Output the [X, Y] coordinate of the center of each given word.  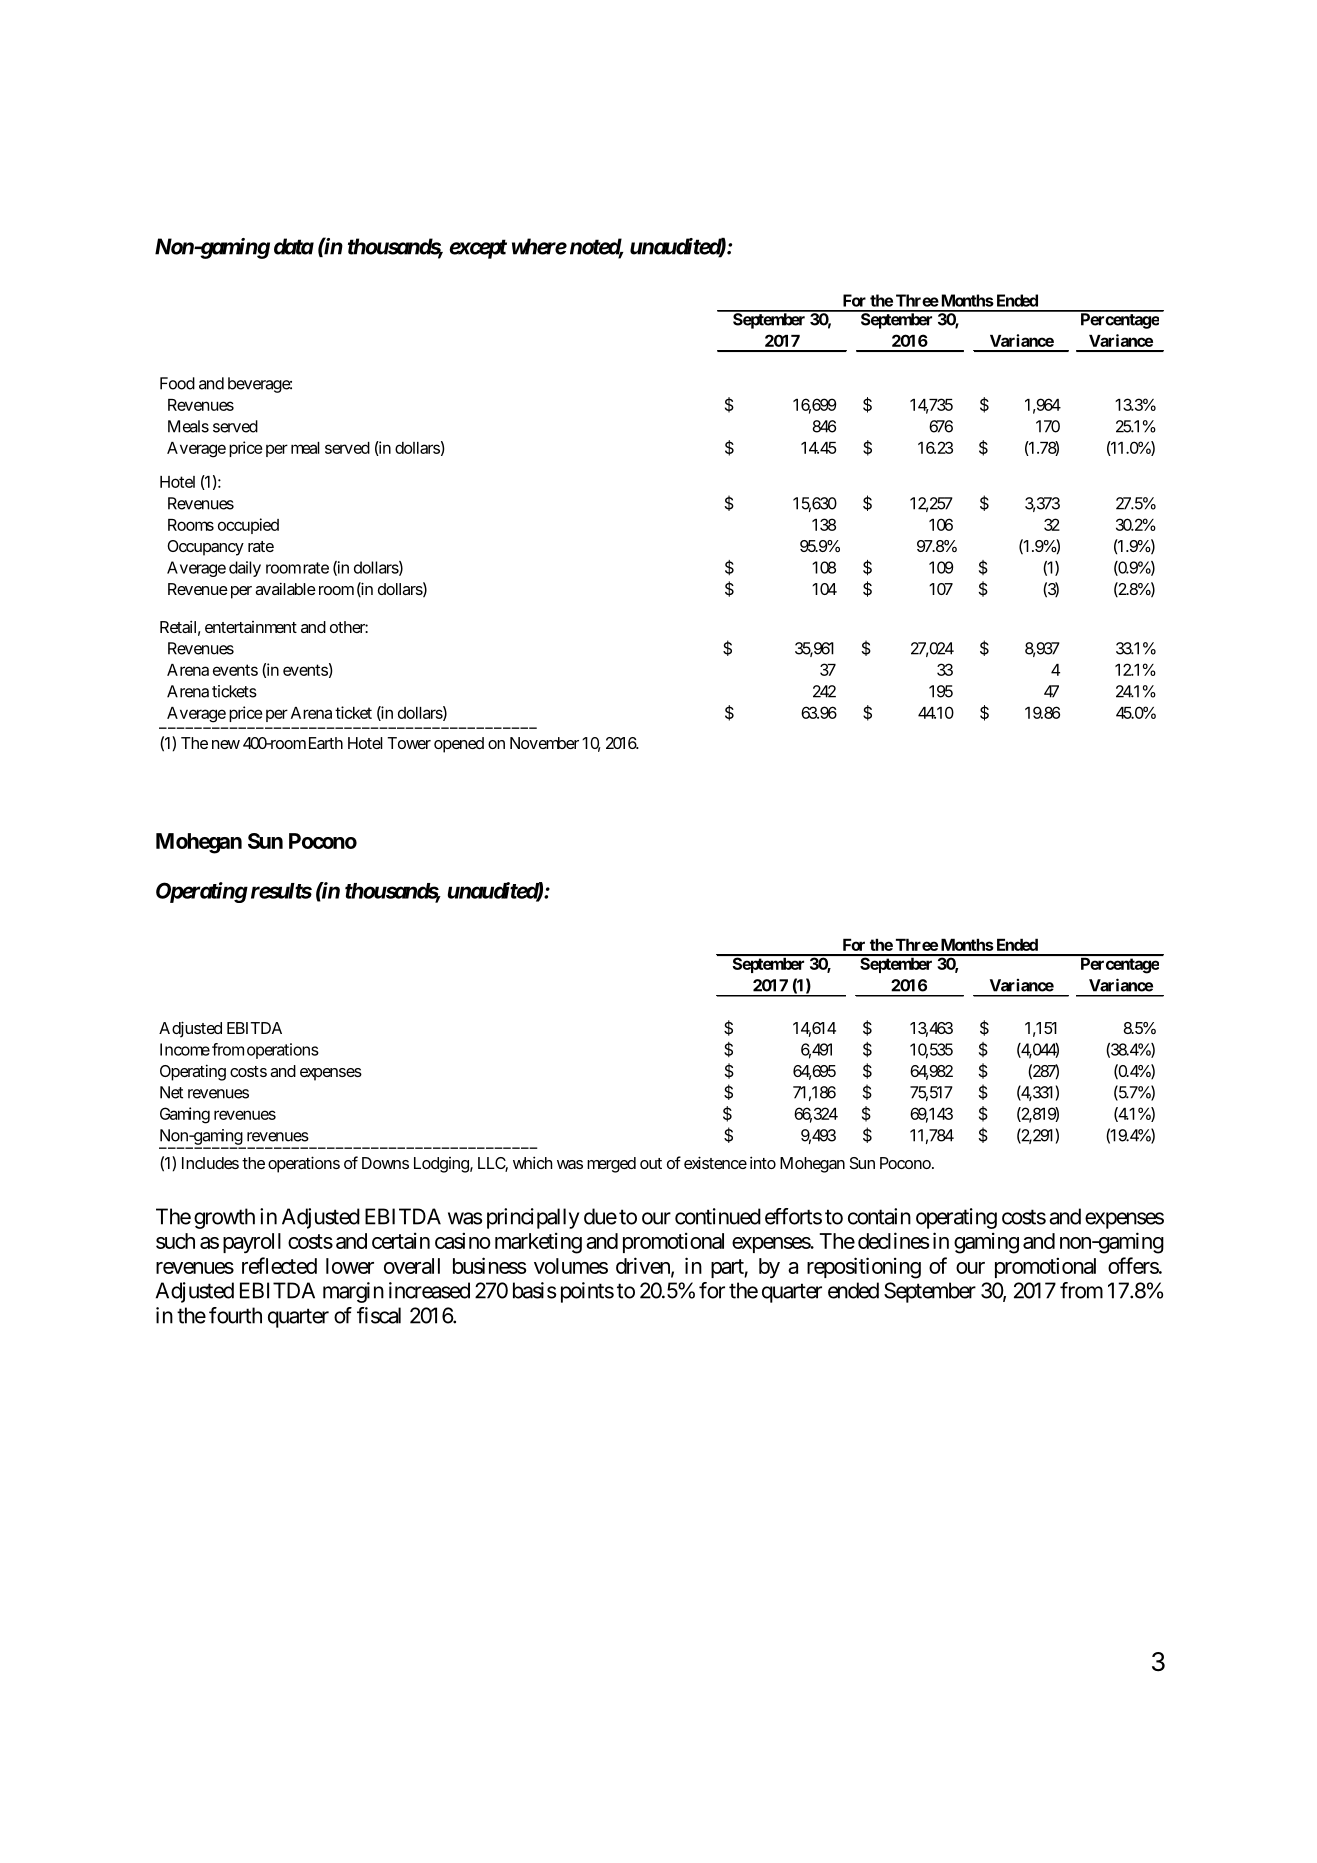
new [226, 744]
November [544, 743]
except [478, 249]
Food [177, 383]
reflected [279, 1265]
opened [459, 745]
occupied [248, 526]
